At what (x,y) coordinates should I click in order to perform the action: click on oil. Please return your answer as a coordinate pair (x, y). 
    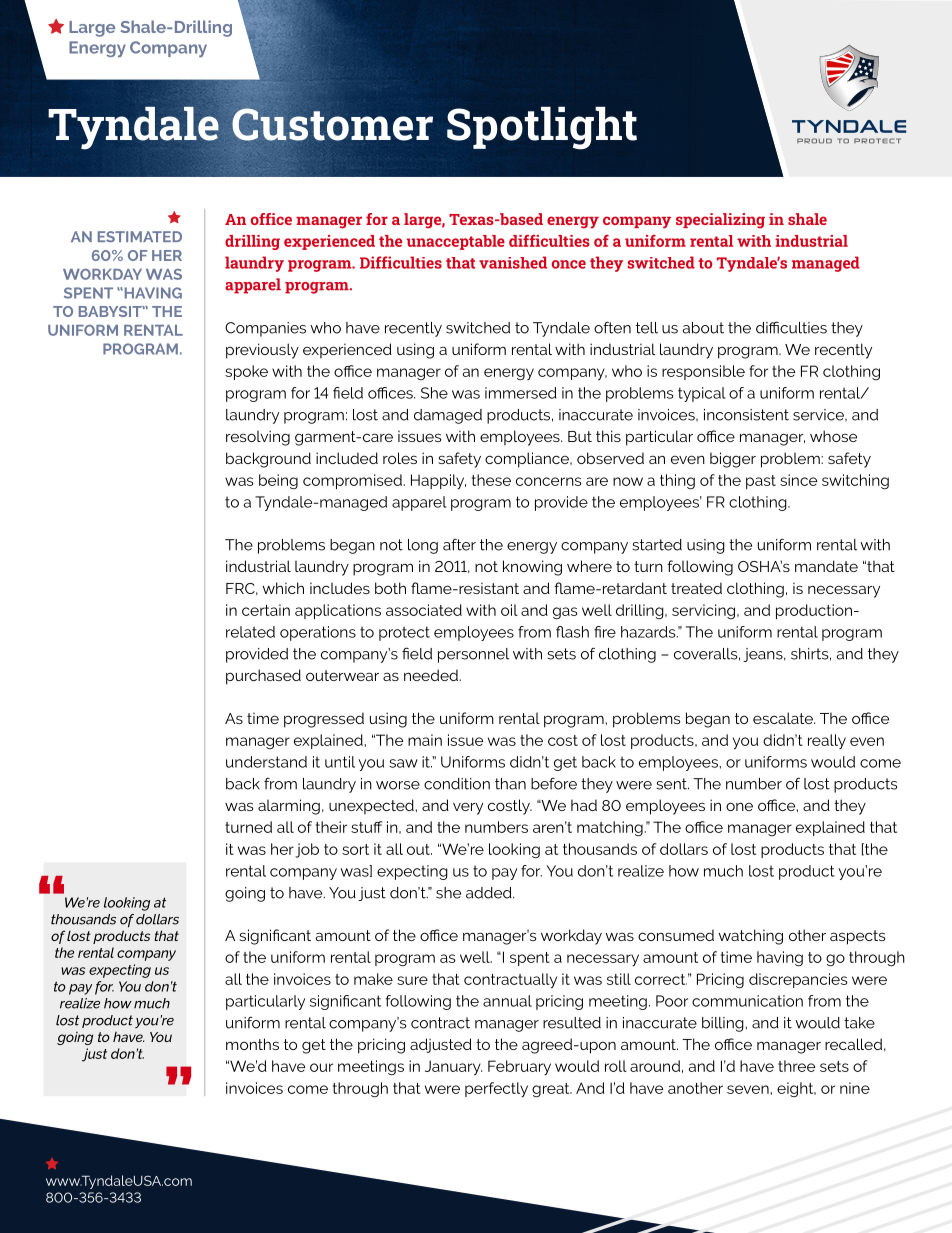
    Looking at the image, I should click on (509, 610).
